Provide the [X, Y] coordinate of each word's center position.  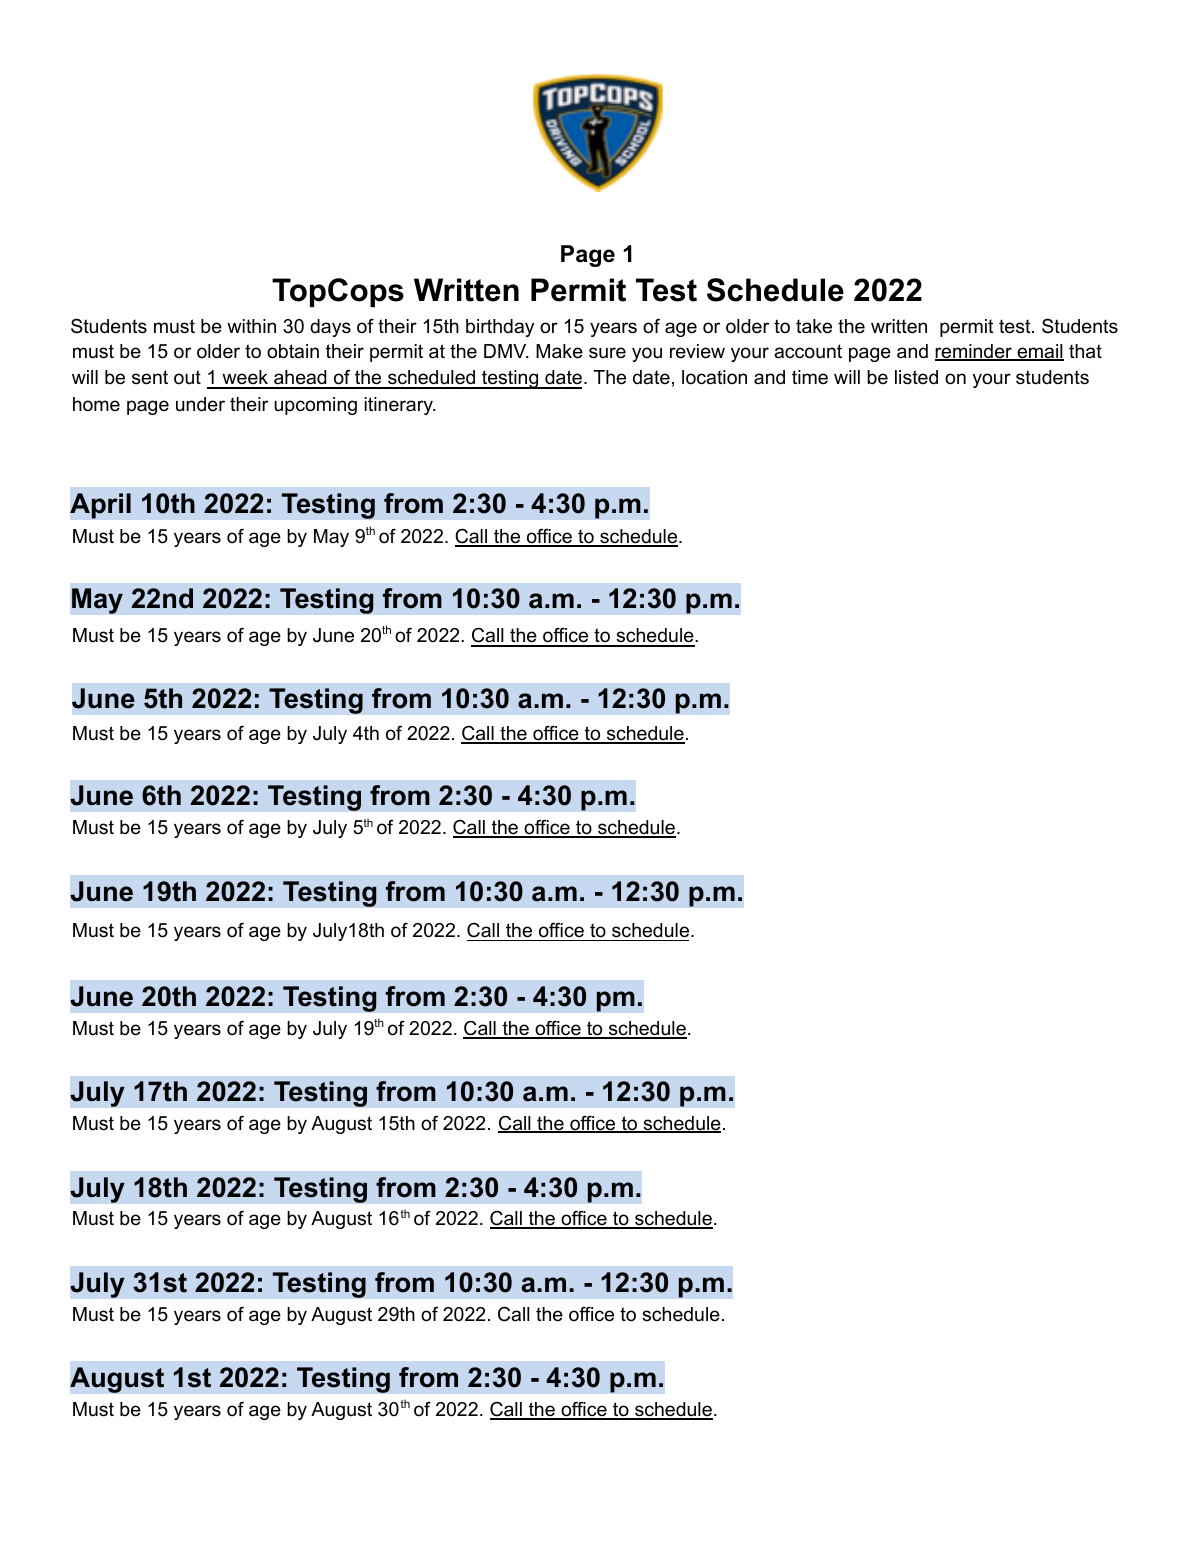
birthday [500, 328]
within [251, 326]
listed [916, 377]
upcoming [315, 406]
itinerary [399, 406]
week [245, 379]
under [200, 404]
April [100, 506]
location [714, 377]
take [814, 326]
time [810, 377]
